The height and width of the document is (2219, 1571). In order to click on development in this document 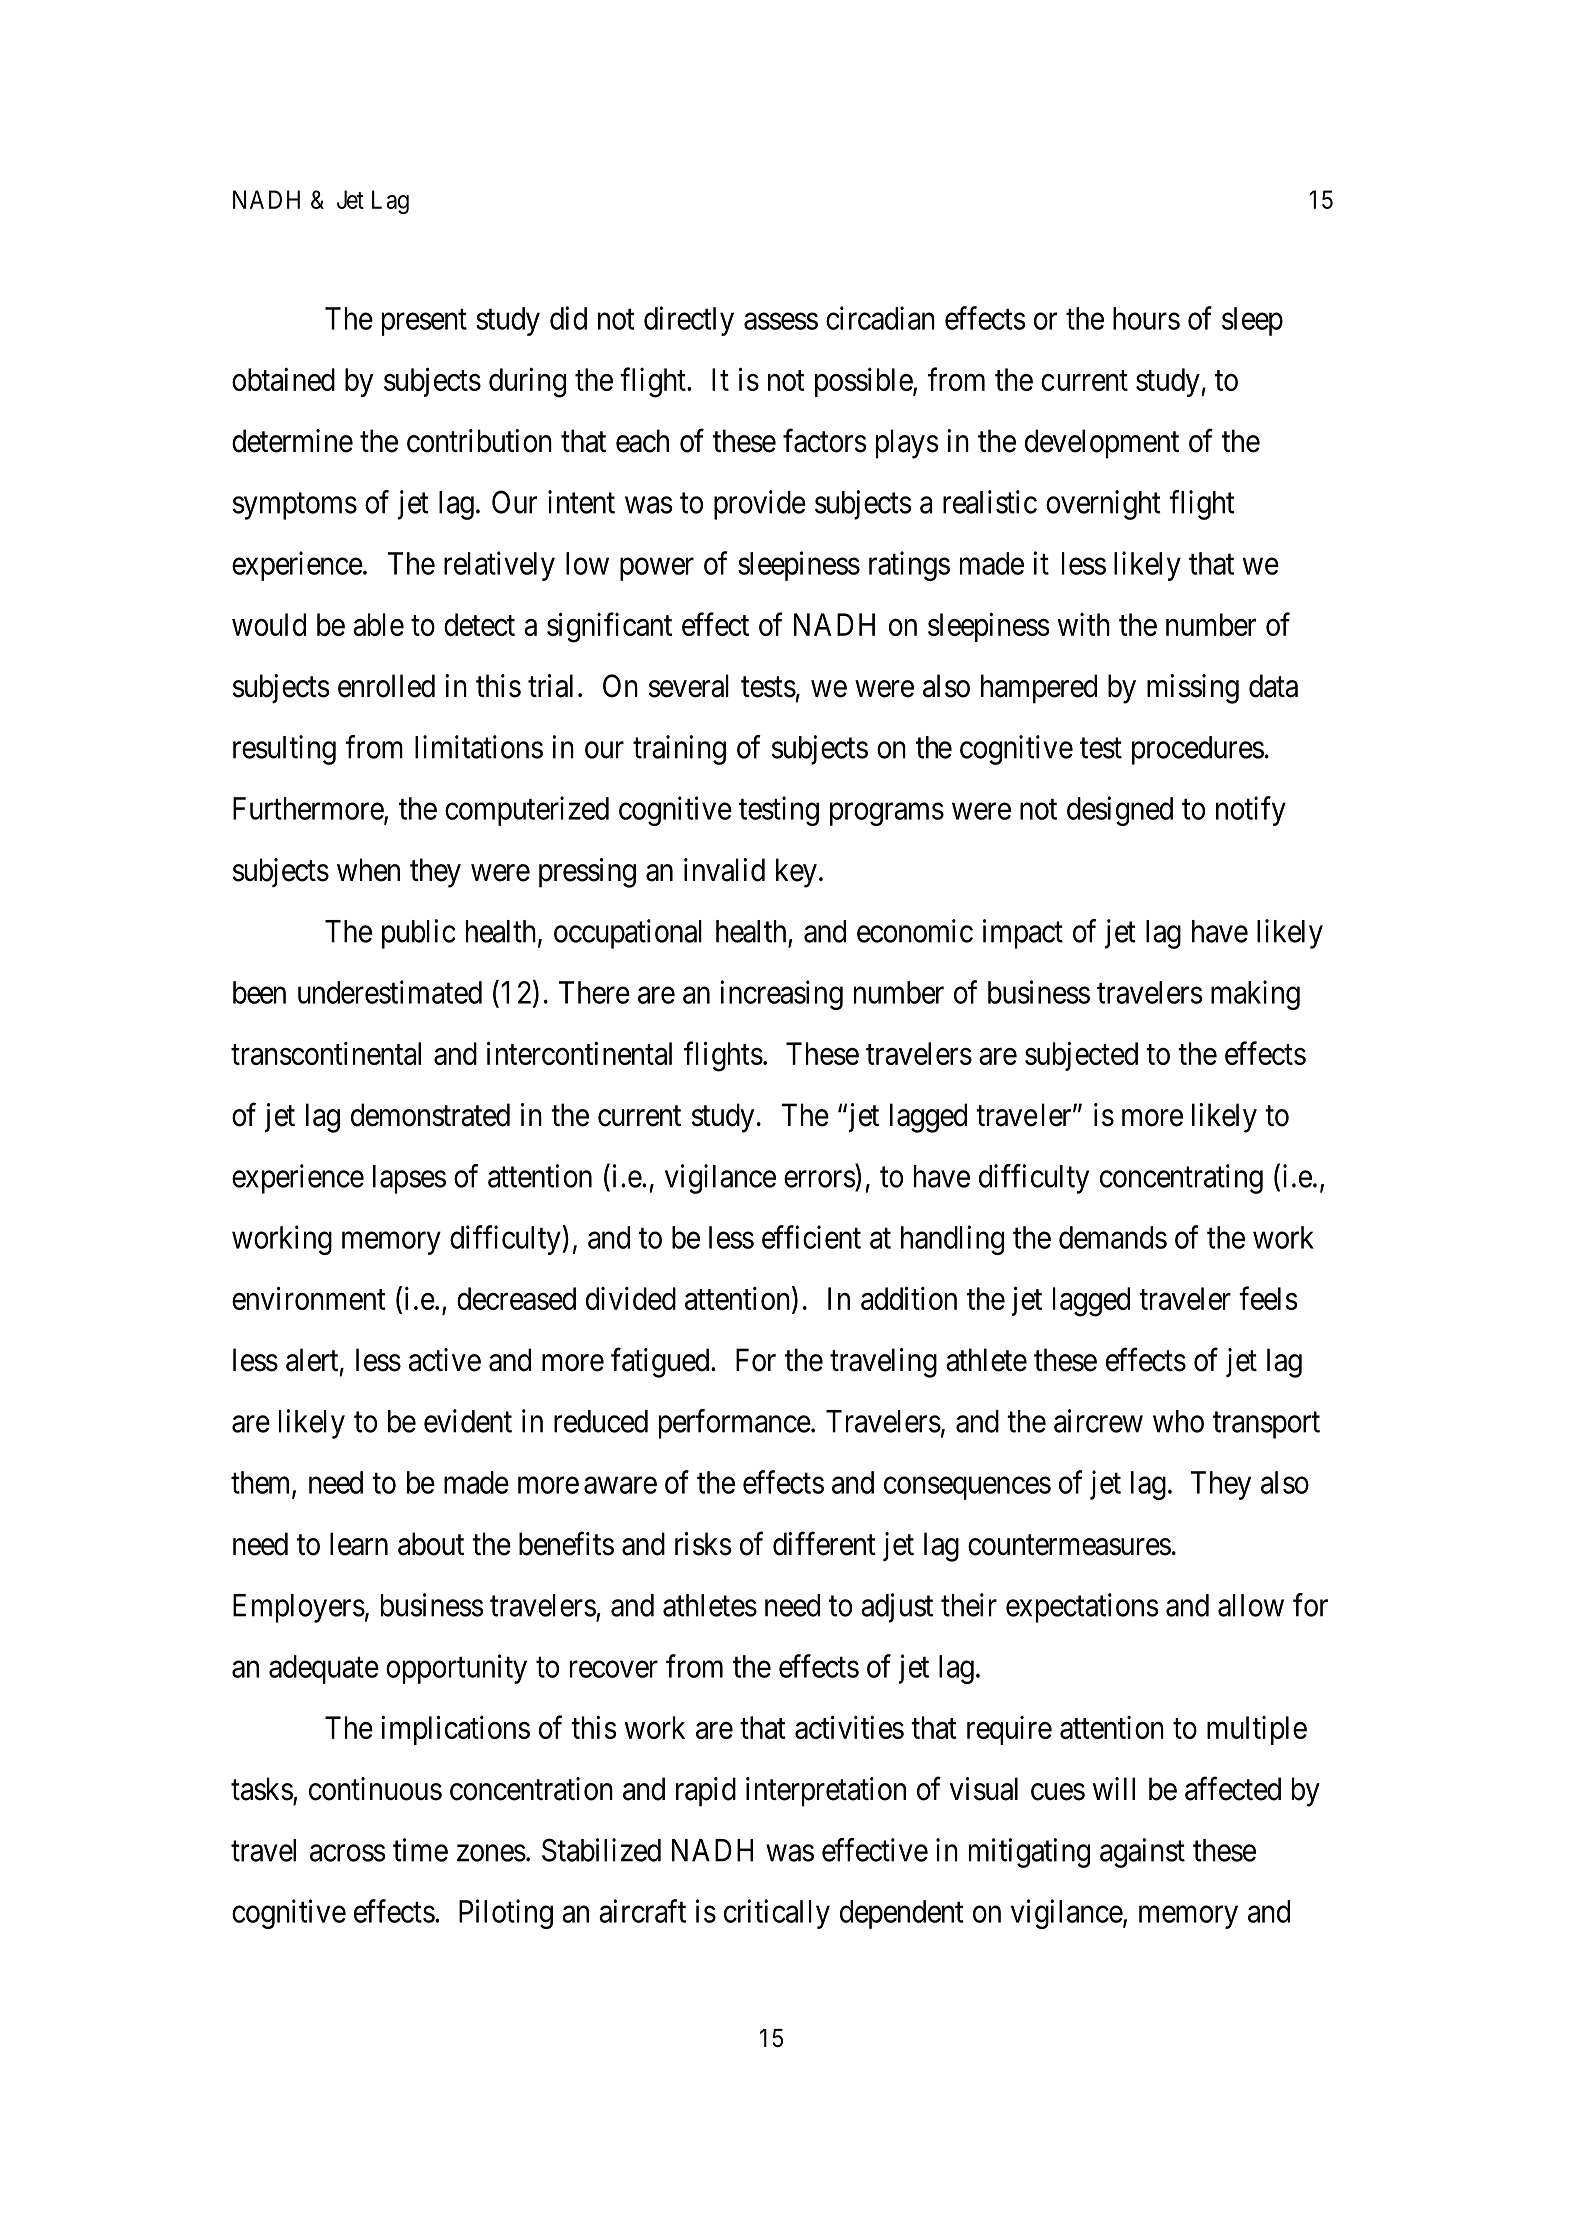, I will do `click(1102, 444)`.
